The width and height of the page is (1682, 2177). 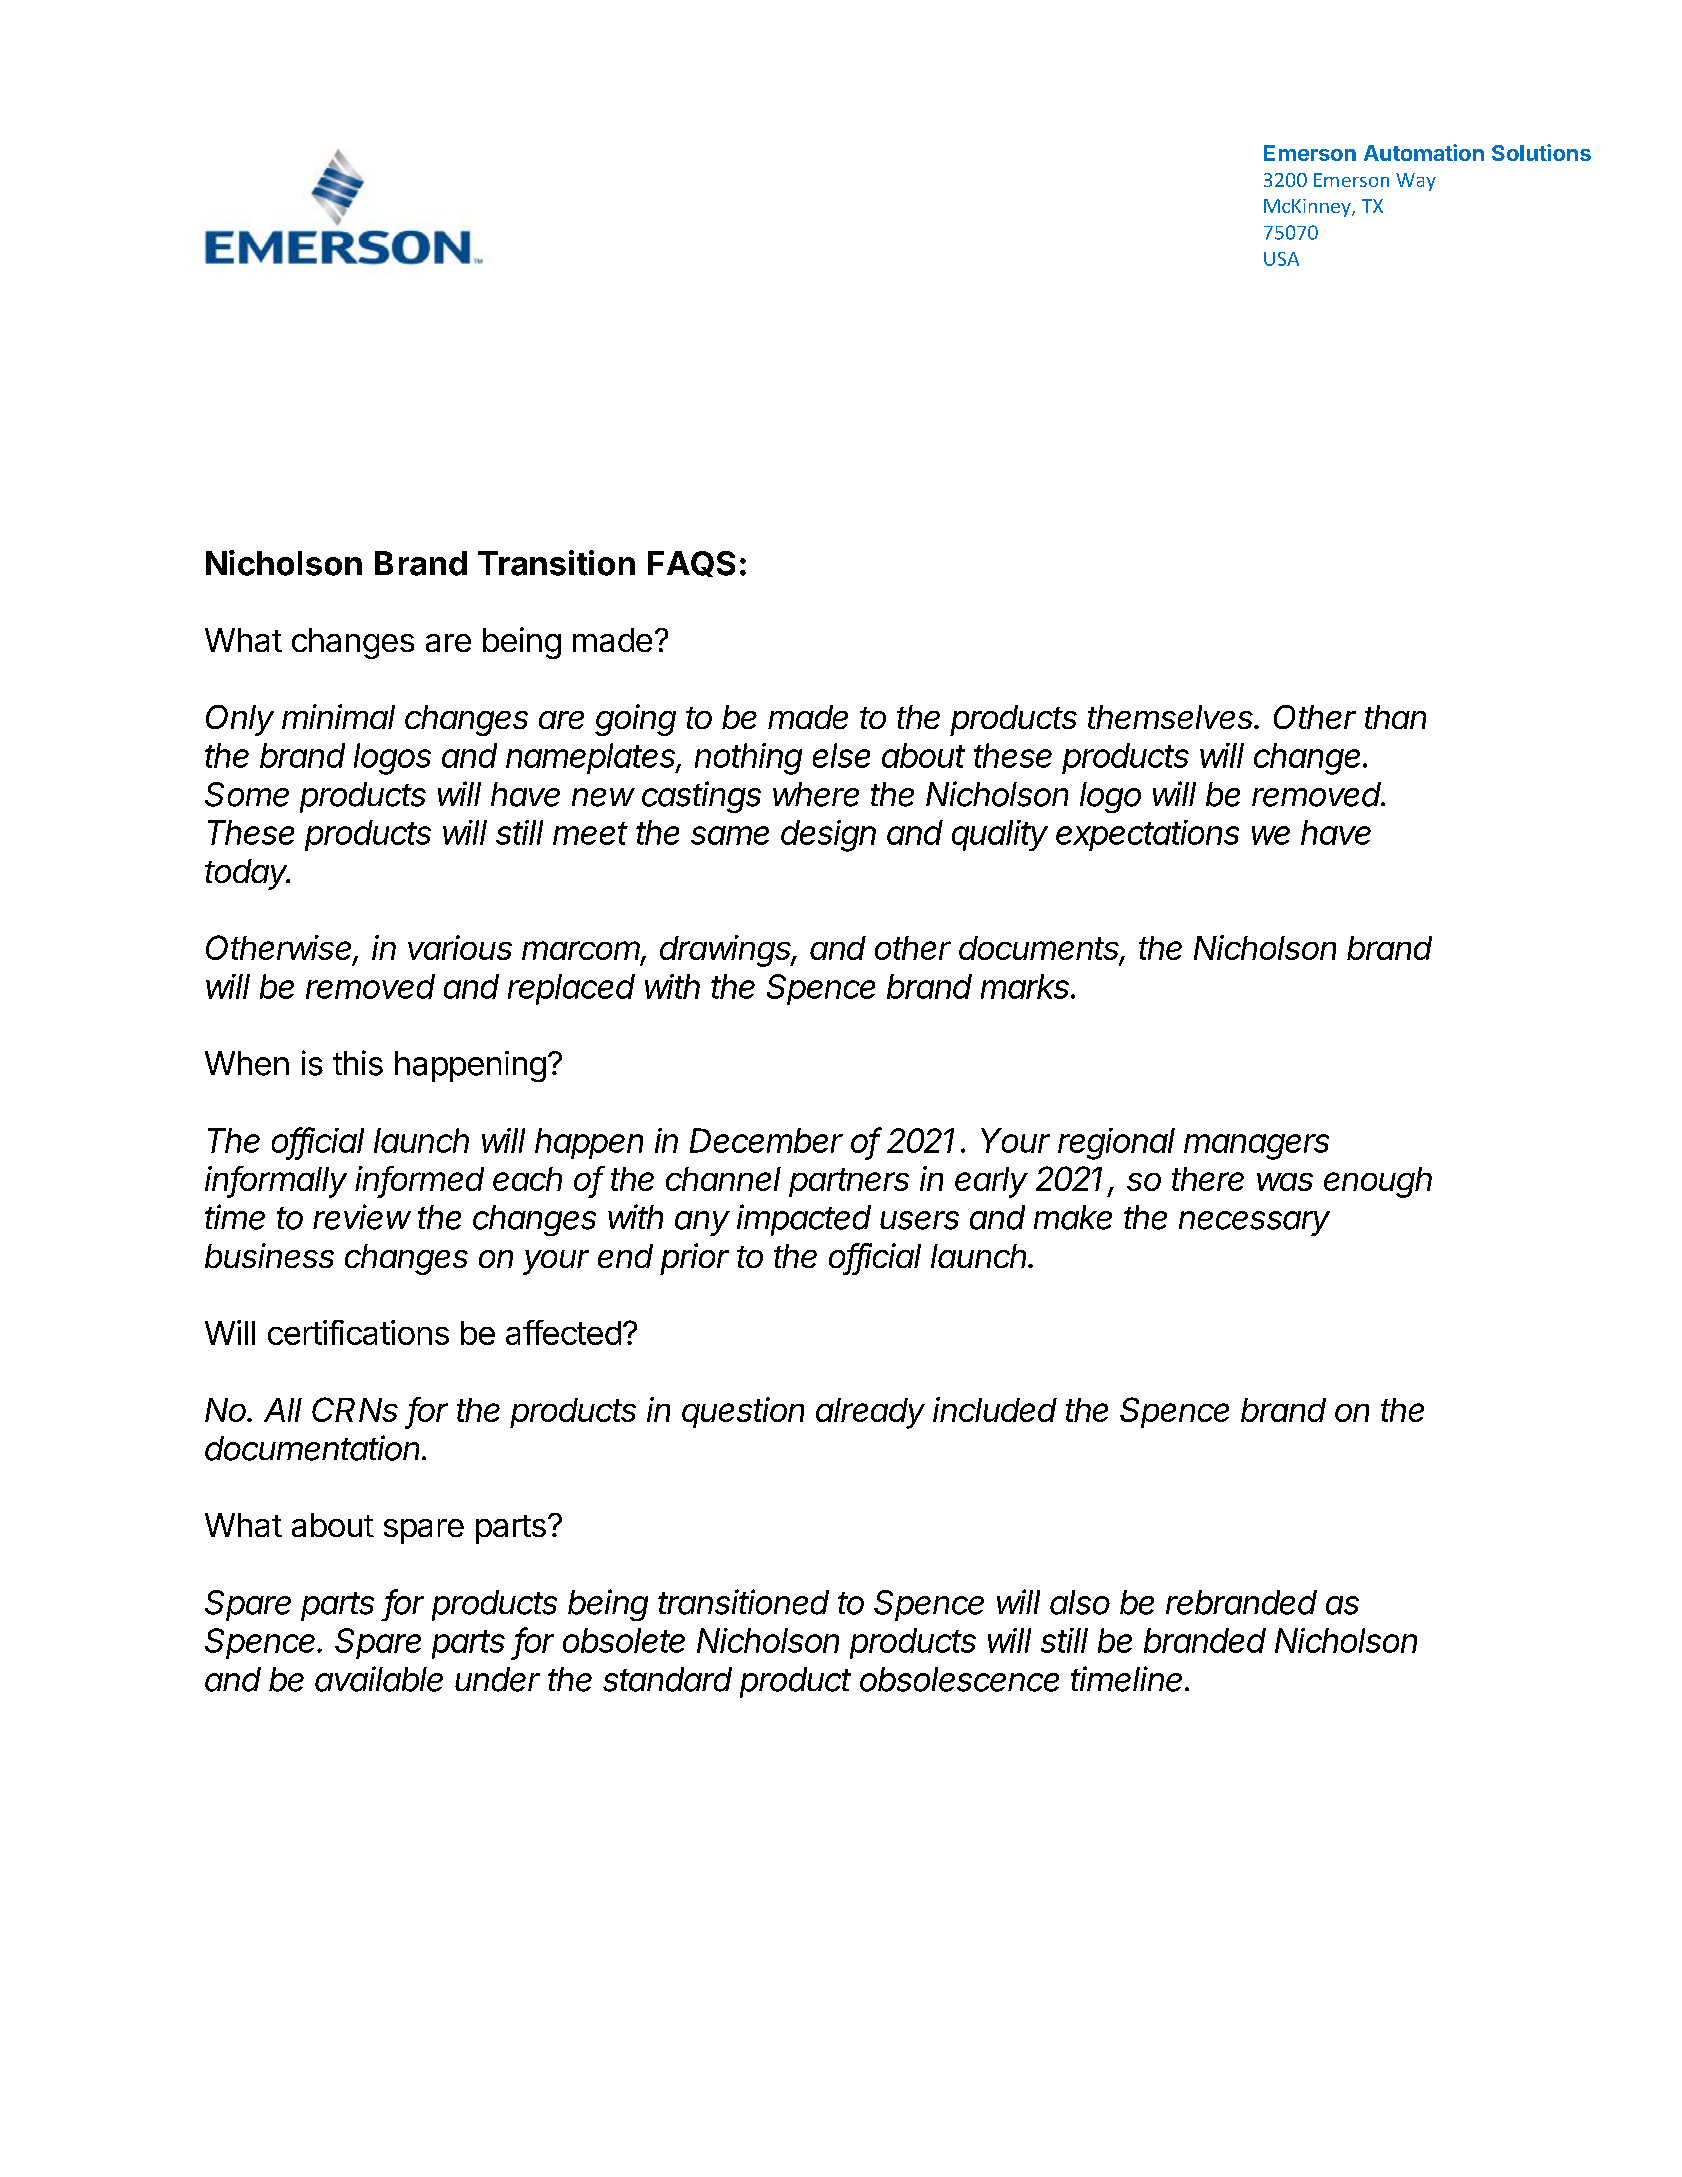 What do you see at coordinates (1395, 717) in the page?
I see `than` at bounding box center [1395, 717].
